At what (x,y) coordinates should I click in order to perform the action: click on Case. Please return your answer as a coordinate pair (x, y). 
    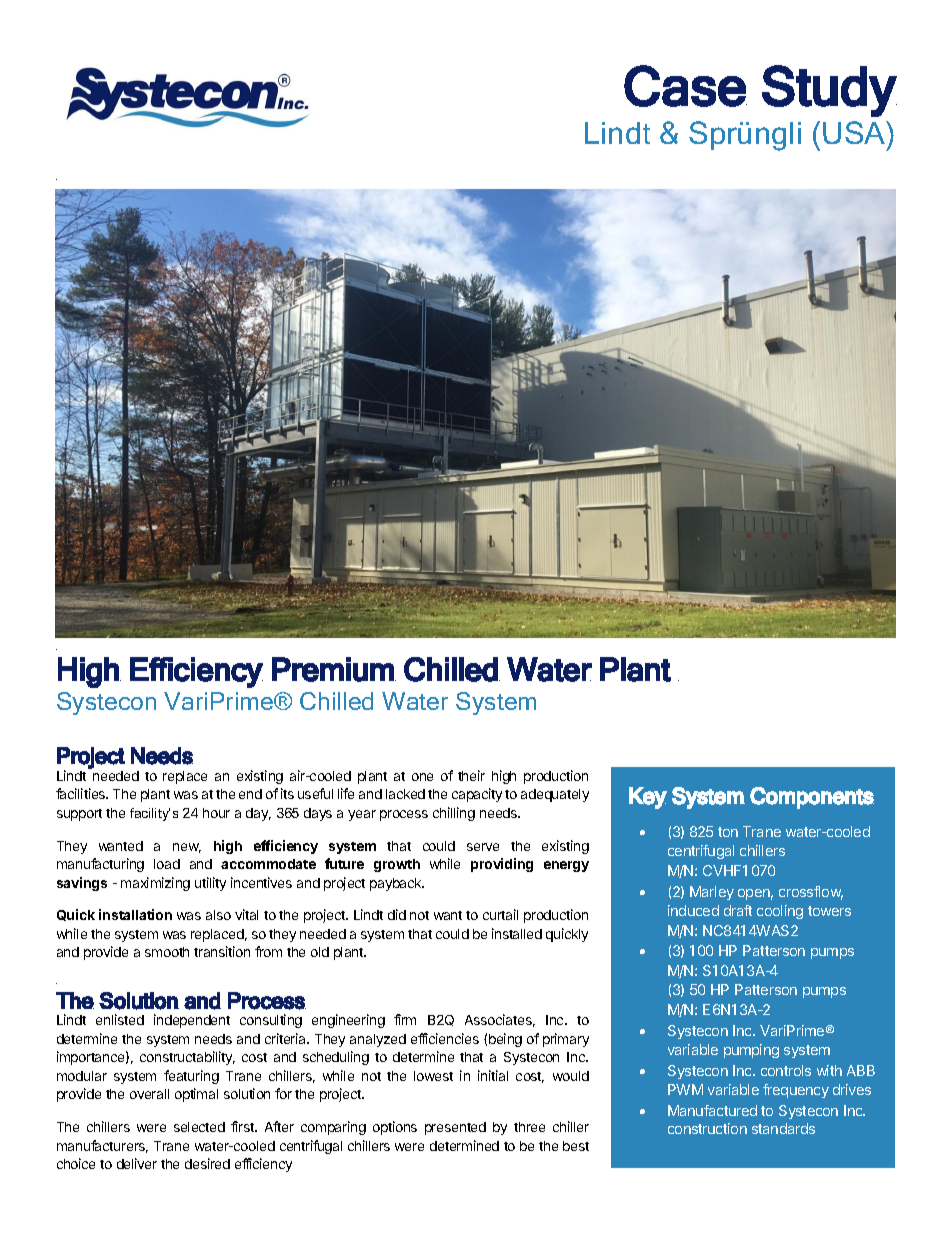
    Looking at the image, I should click on (685, 86).
